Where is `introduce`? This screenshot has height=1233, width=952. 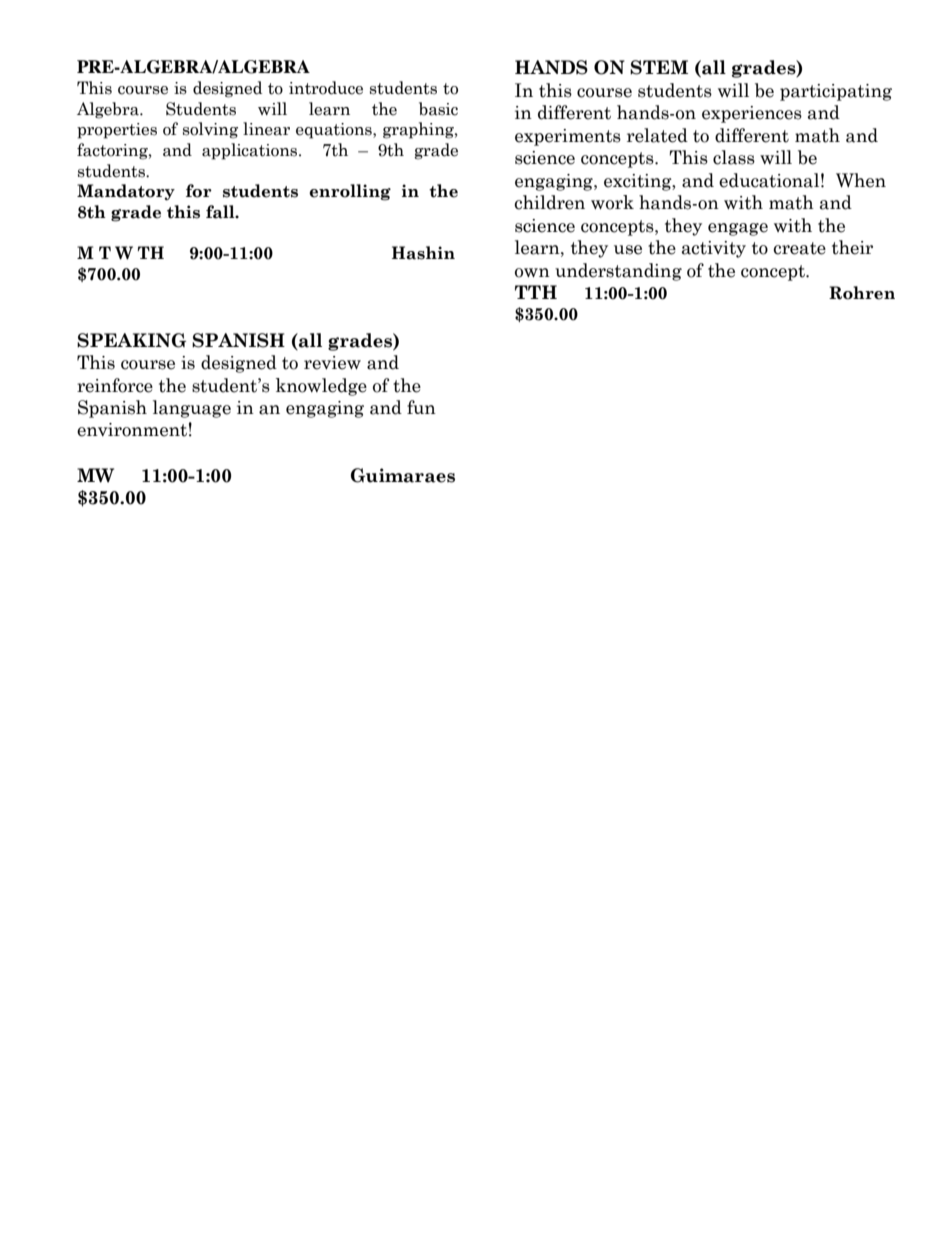
introduce is located at coordinates (326, 88).
